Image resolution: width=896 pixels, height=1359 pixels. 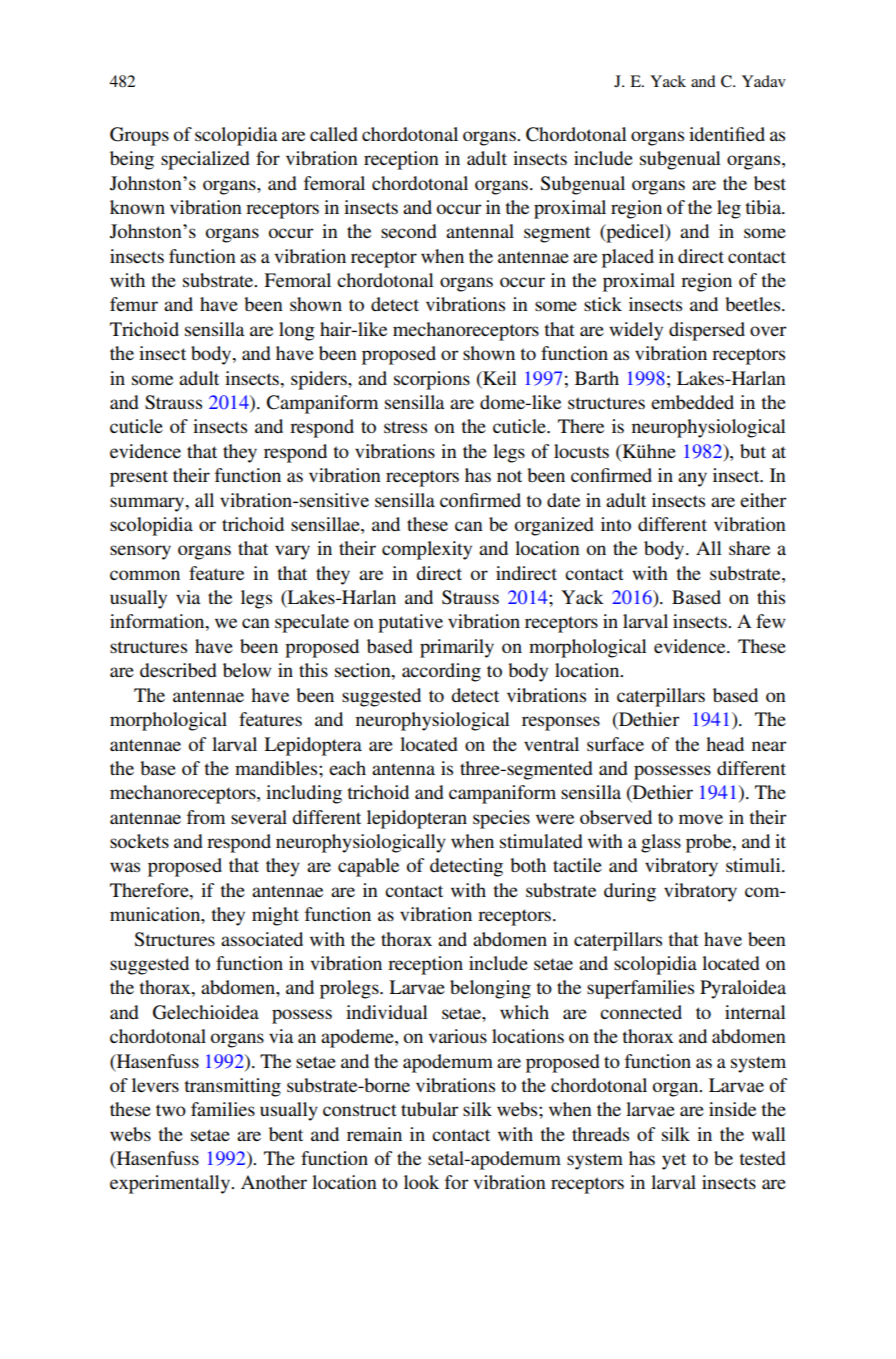 What do you see at coordinates (674, 1161) in the screenshot?
I see `yet` at bounding box center [674, 1161].
